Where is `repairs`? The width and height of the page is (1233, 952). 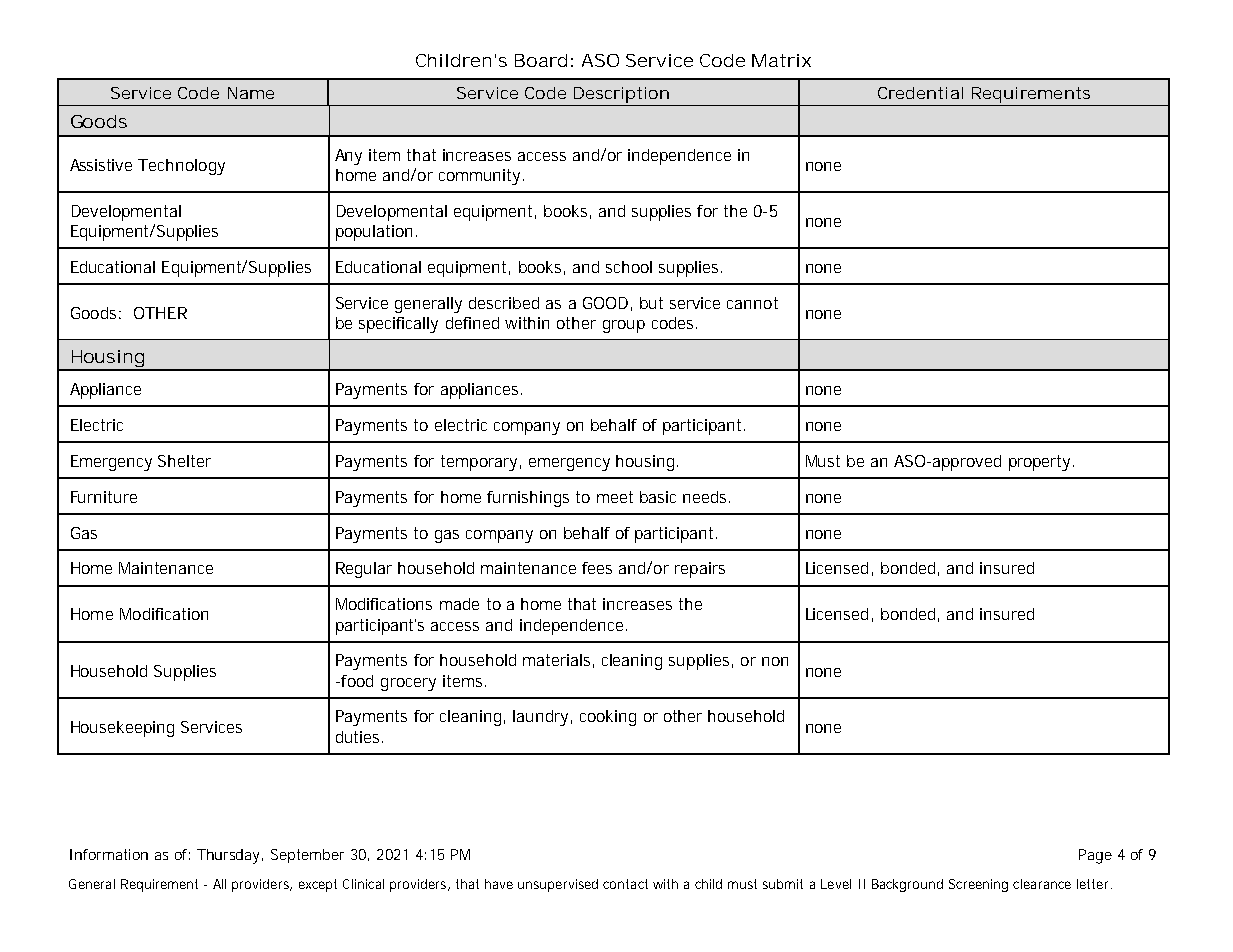
repairs is located at coordinates (700, 570).
